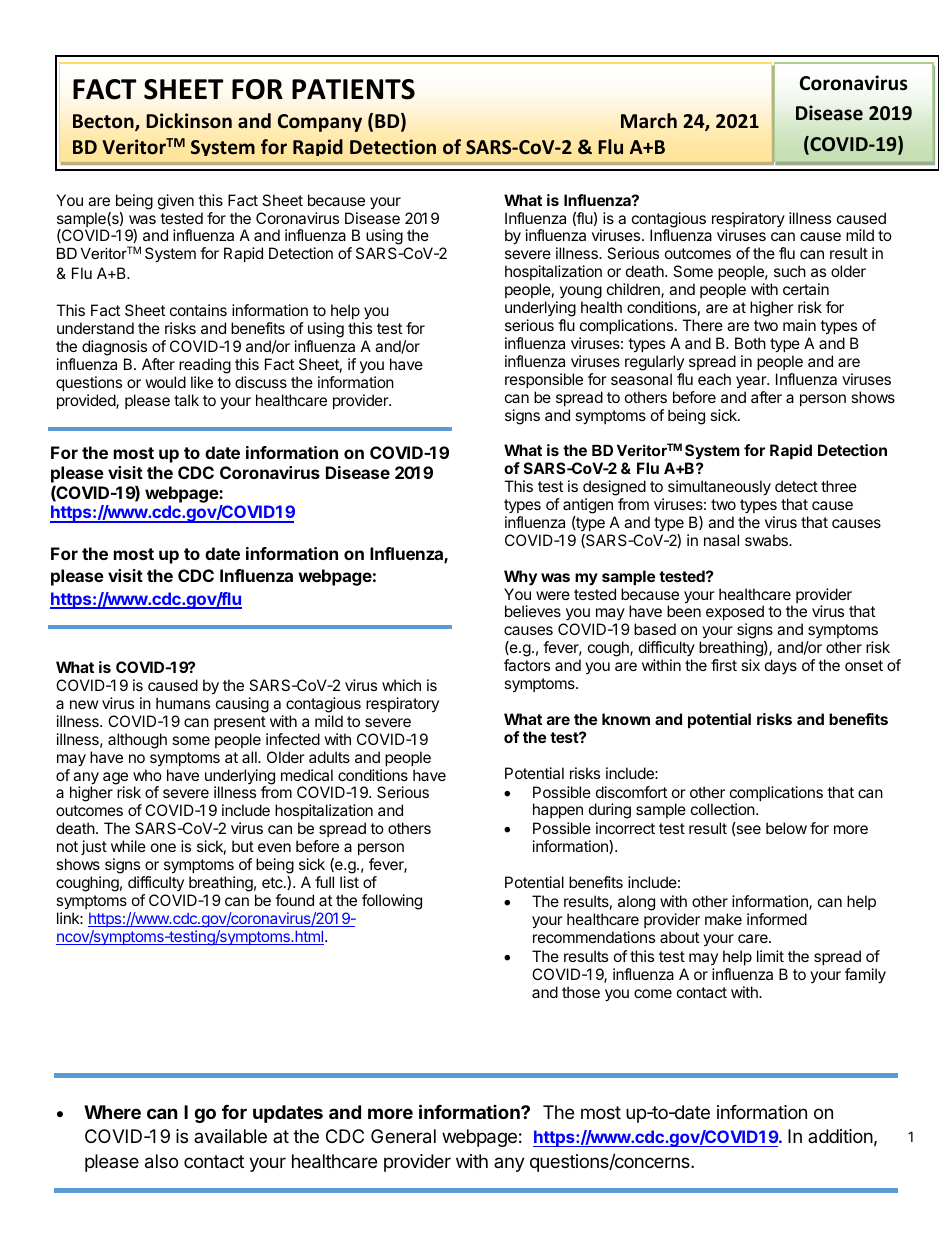 Image resolution: width=952 pixels, height=1233 pixels. What do you see at coordinates (147, 775) in the document?
I see `who` at bounding box center [147, 775].
